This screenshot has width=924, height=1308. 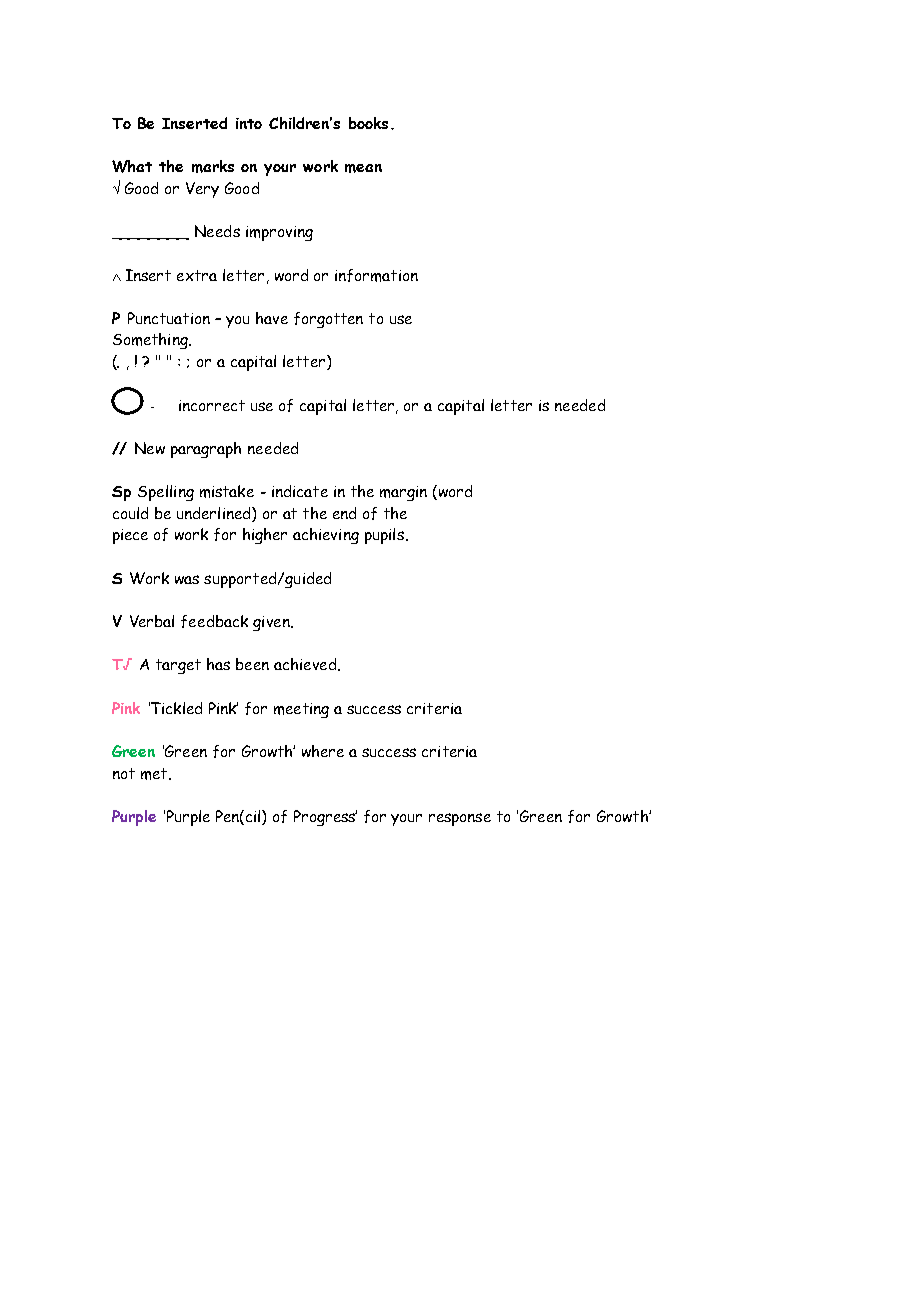 What do you see at coordinates (132, 166) in the screenshot?
I see `What` at bounding box center [132, 166].
